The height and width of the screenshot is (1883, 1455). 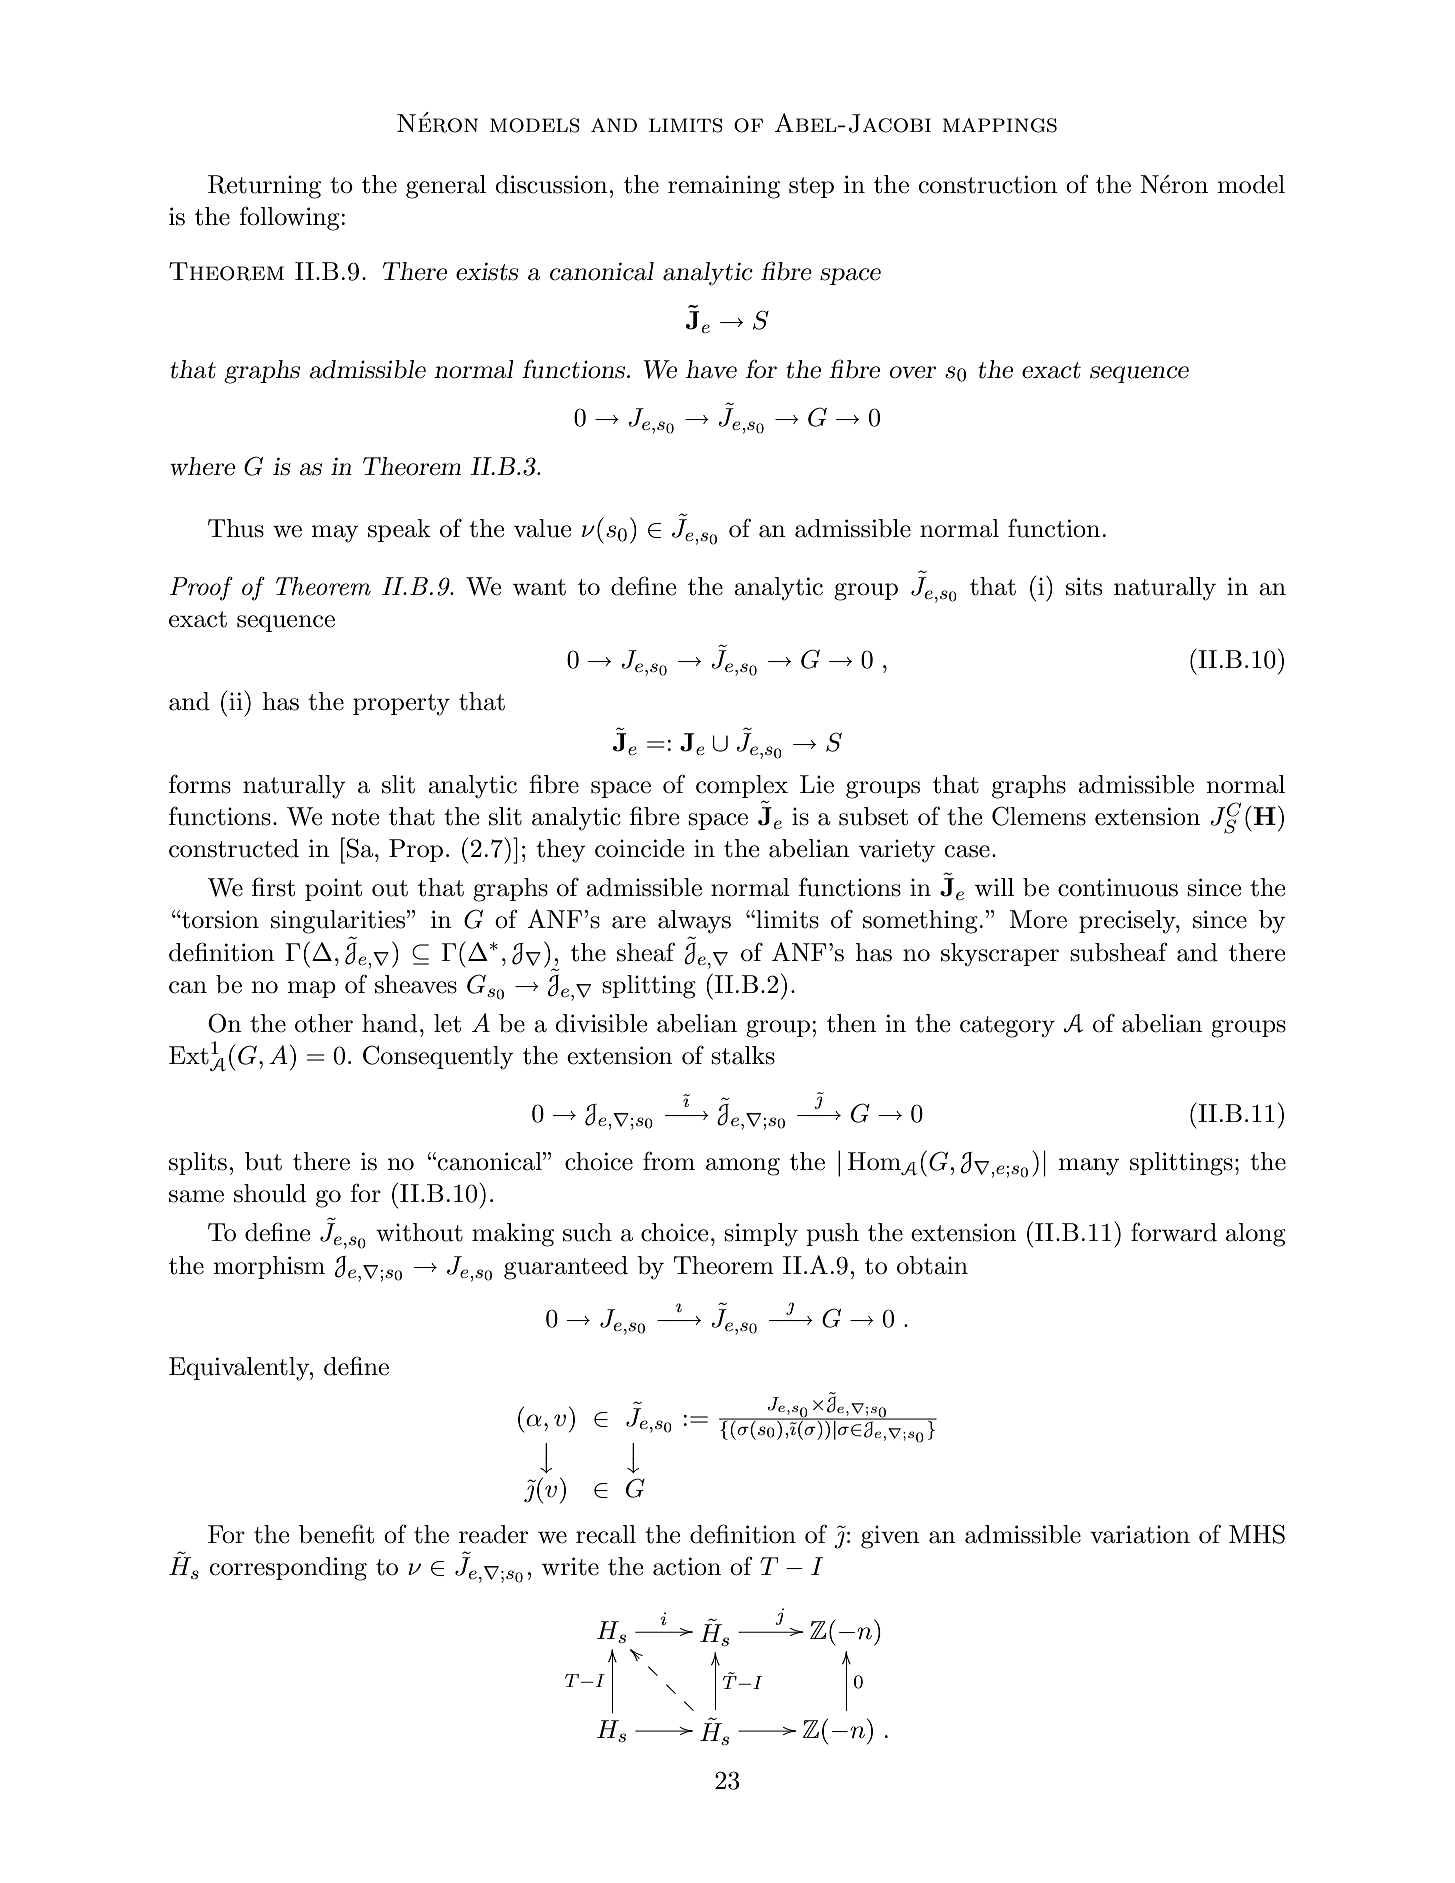 I want to click on action, so click(x=687, y=1566).
